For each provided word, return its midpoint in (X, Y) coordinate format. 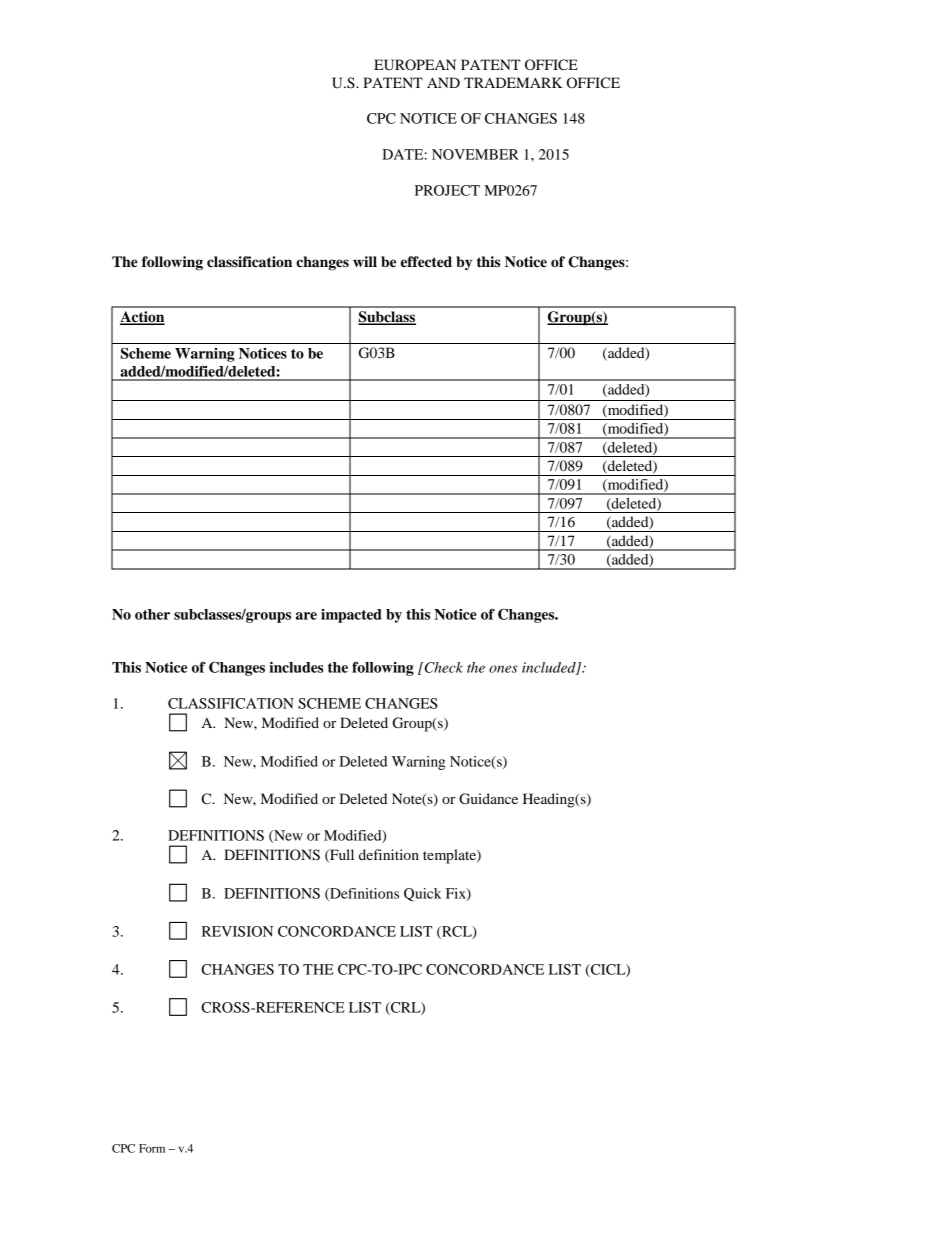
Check (443, 667)
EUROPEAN (415, 65)
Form (152, 1148)
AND (443, 82)
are (306, 616)
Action (142, 318)
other (152, 614)
